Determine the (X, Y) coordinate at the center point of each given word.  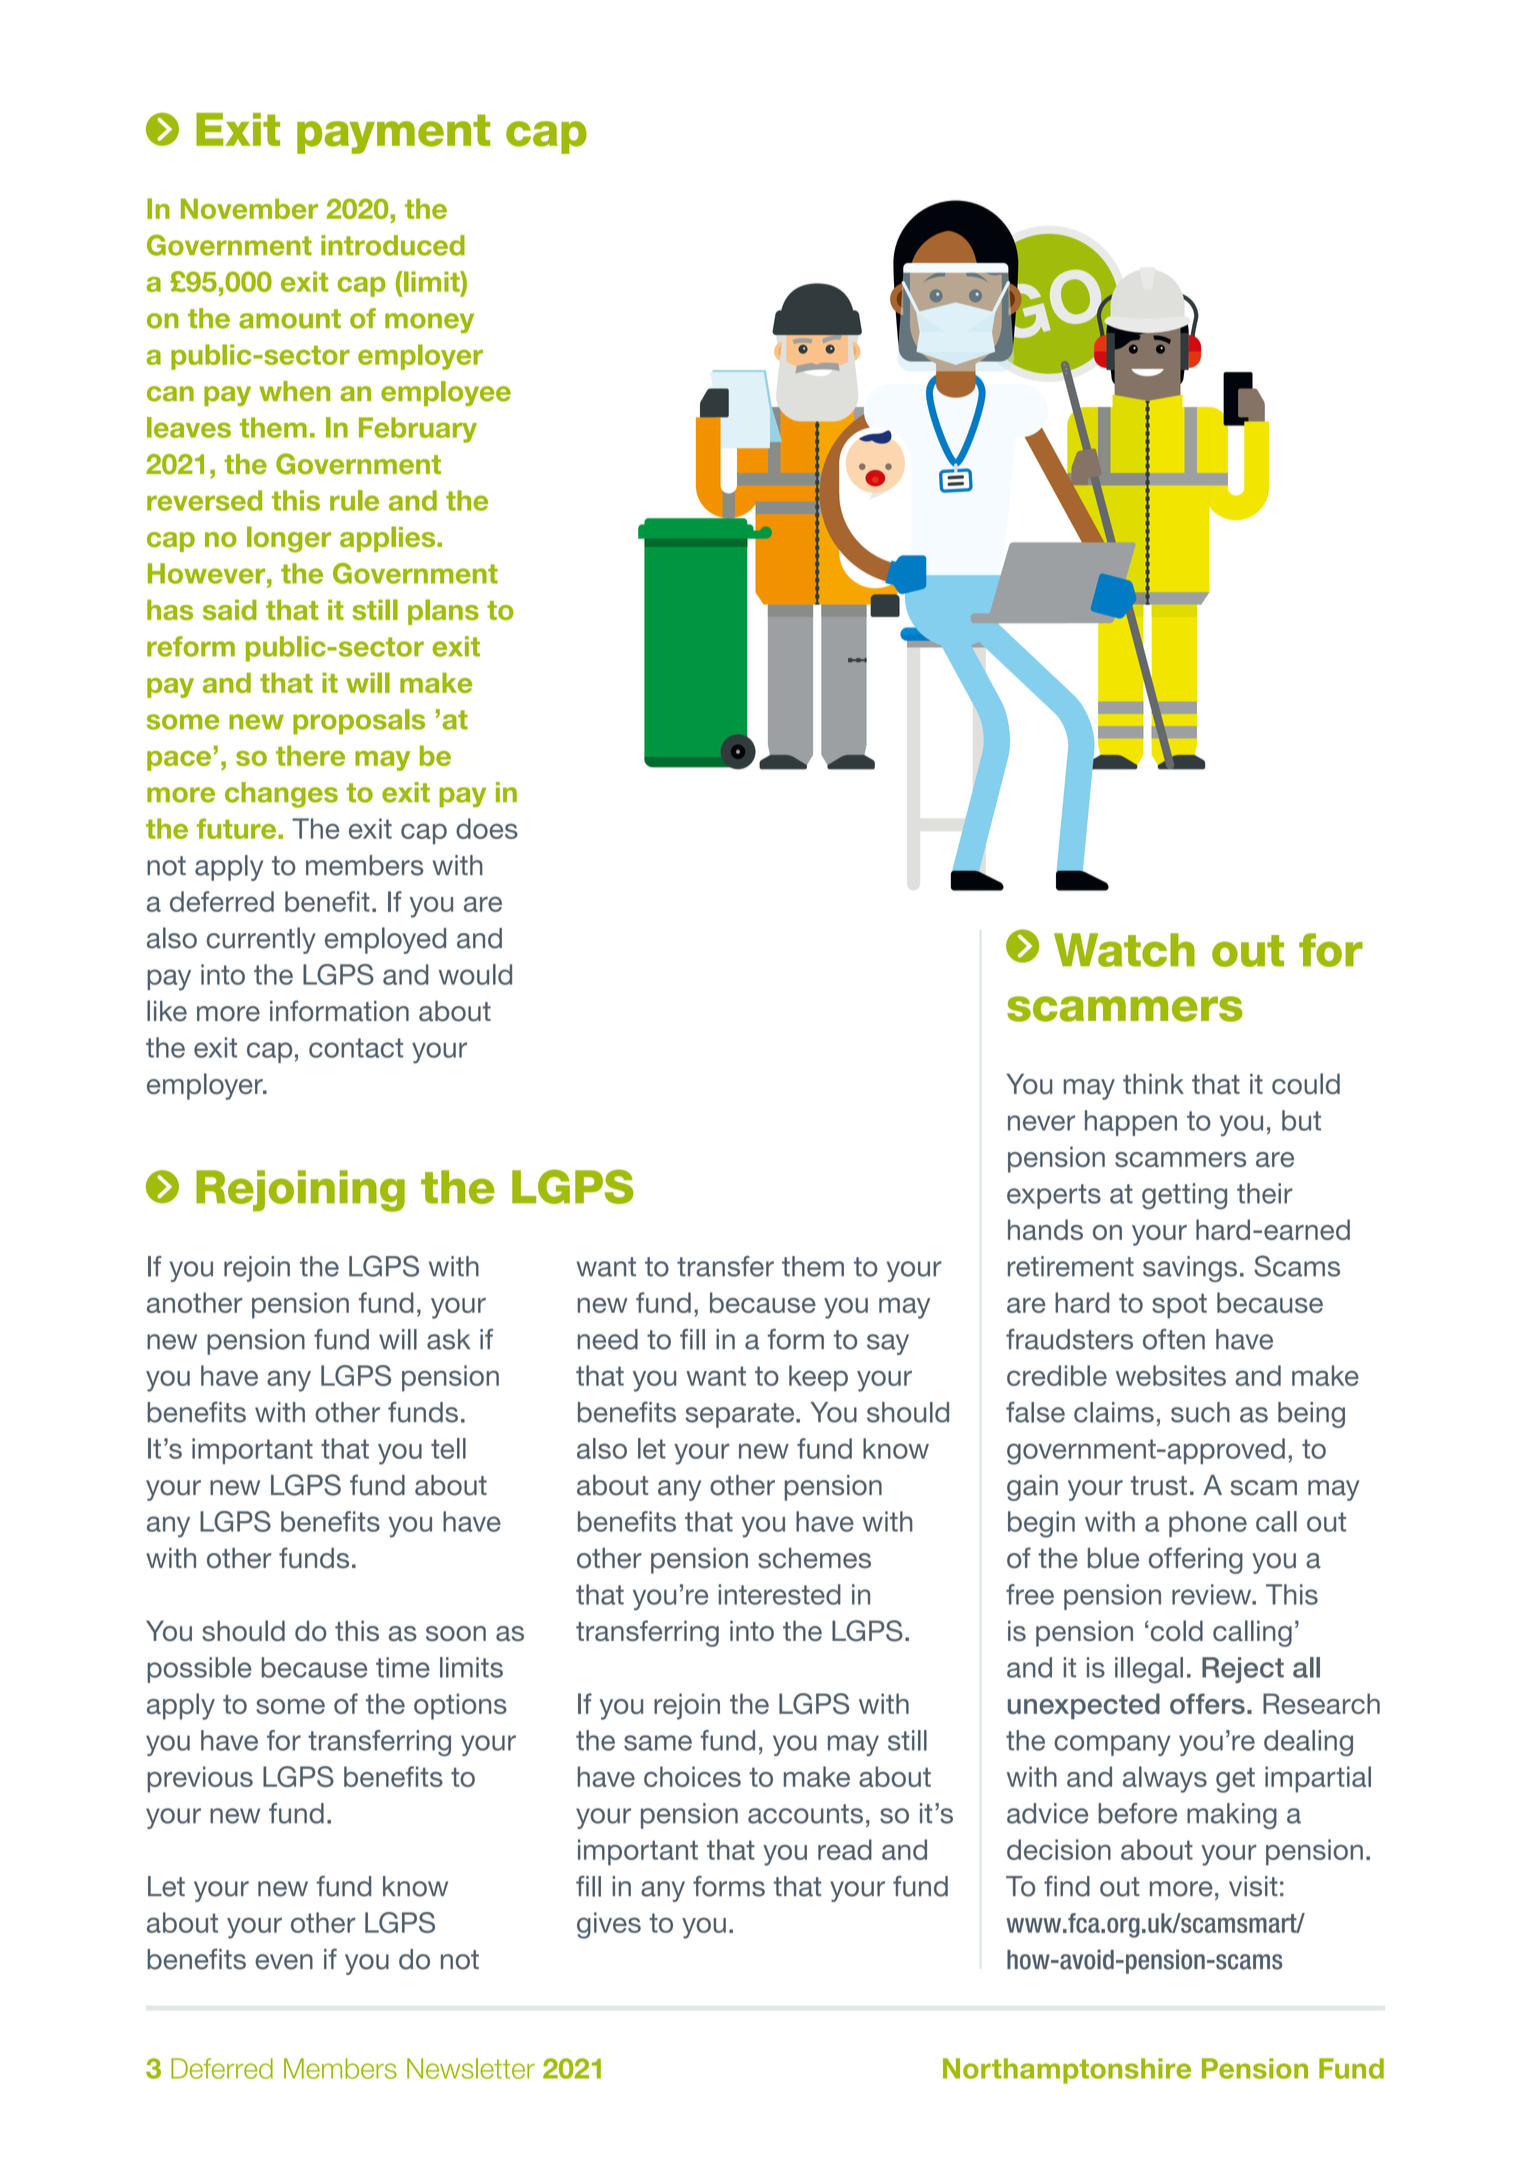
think (1153, 1083)
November (249, 208)
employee (446, 393)
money (429, 323)
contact (356, 1048)
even (284, 1962)
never (1041, 1123)
